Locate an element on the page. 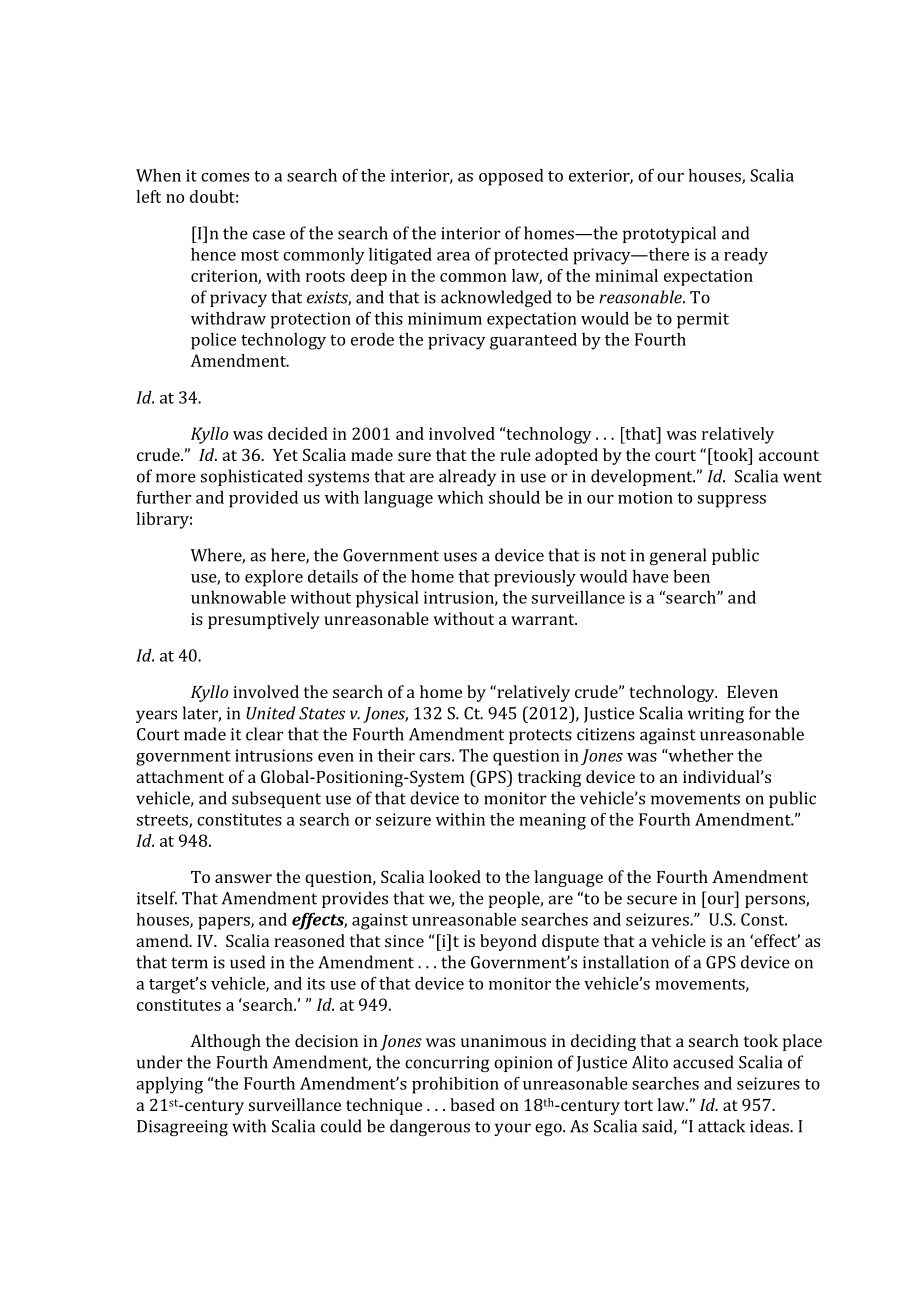 This image has width=924, height=1308. answer is located at coordinates (243, 878).
